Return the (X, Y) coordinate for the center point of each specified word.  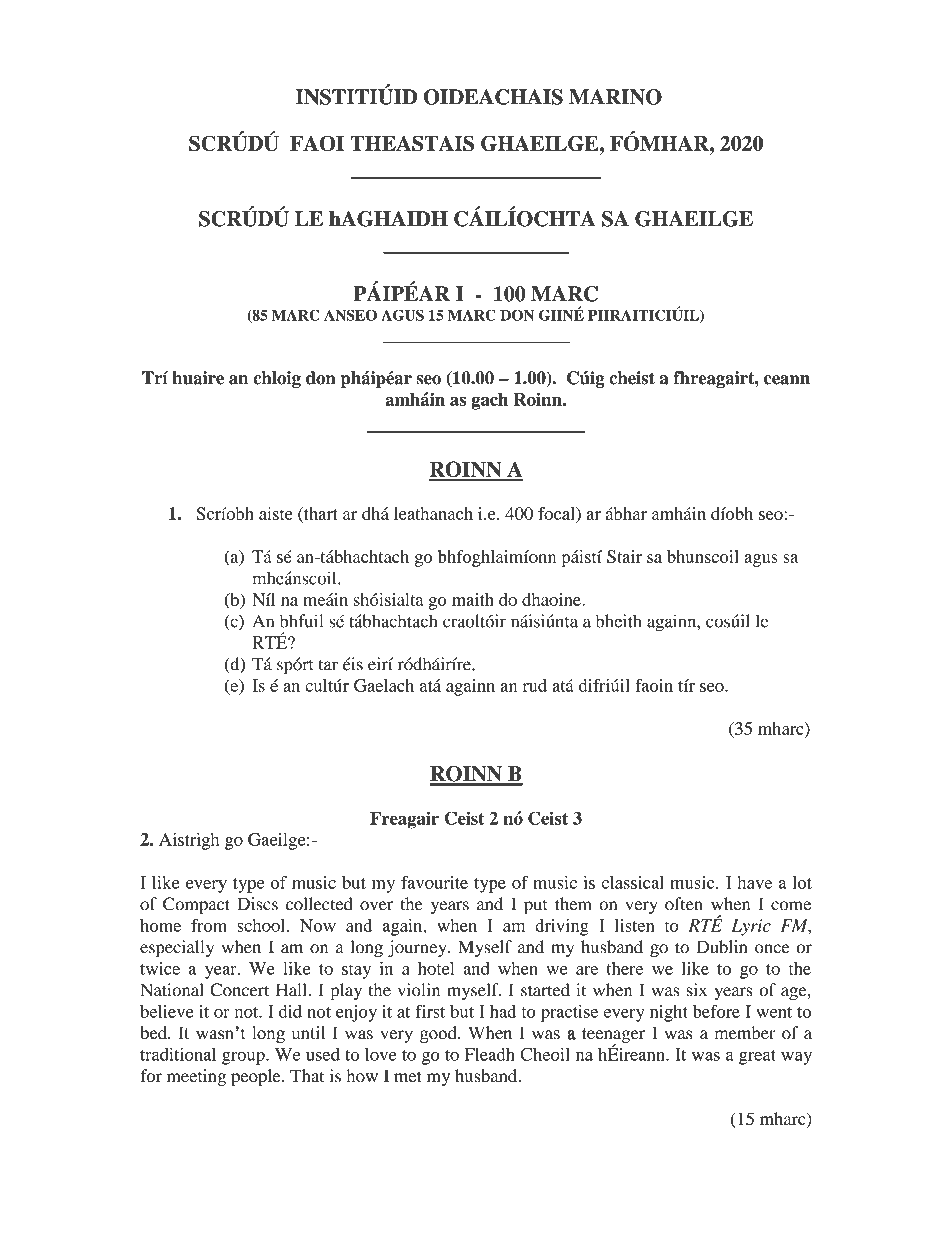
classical (632, 882)
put (535, 907)
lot (802, 882)
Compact (196, 906)
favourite (434, 882)
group (244, 1058)
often (684, 904)
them (573, 904)
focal (557, 513)
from (209, 925)
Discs (258, 904)
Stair (624, 556)
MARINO (615, 97)
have (755, 882)
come (791, 906)
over (376, 906)
